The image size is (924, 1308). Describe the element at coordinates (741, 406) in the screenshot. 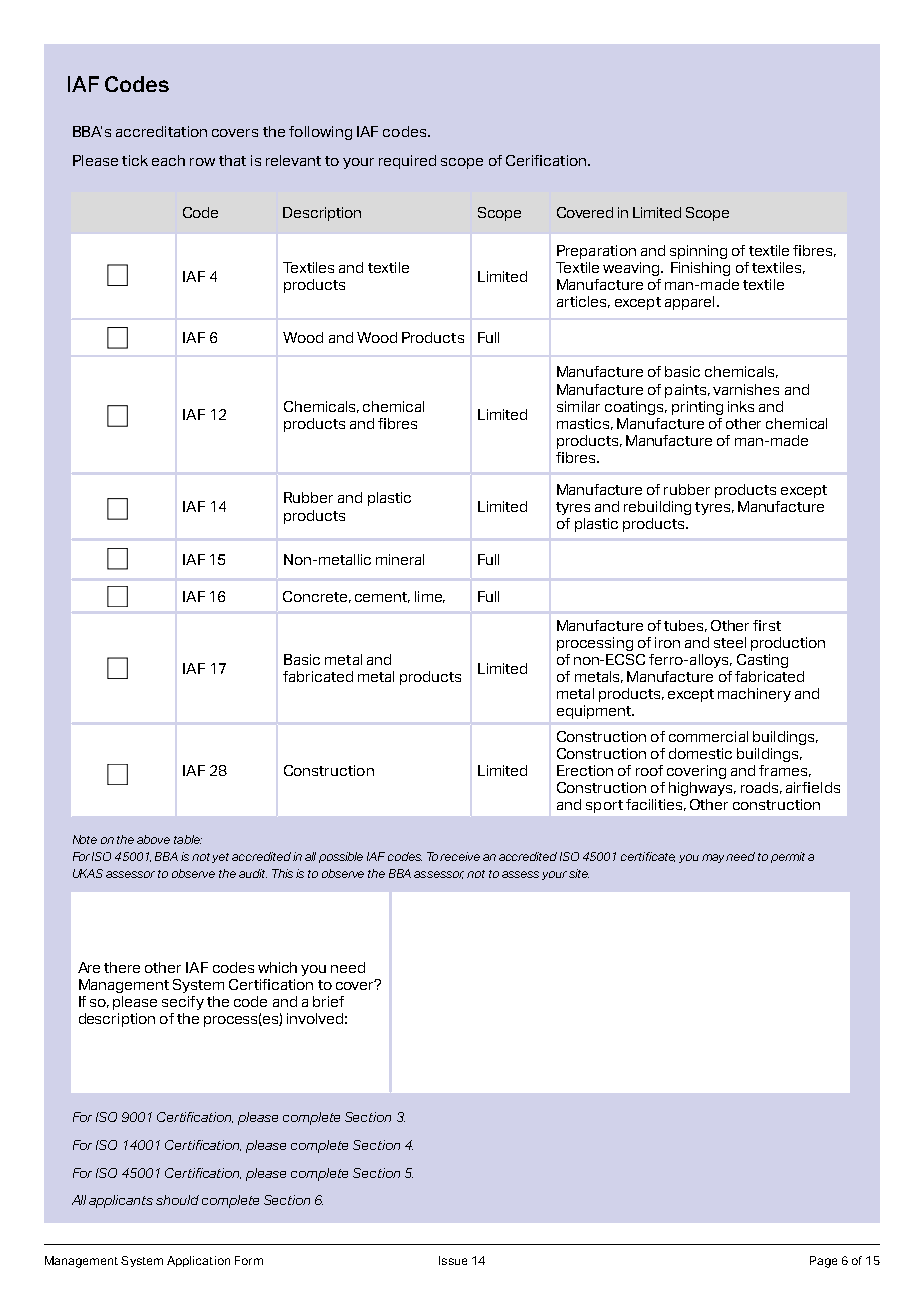

I see `inks` at that location.
